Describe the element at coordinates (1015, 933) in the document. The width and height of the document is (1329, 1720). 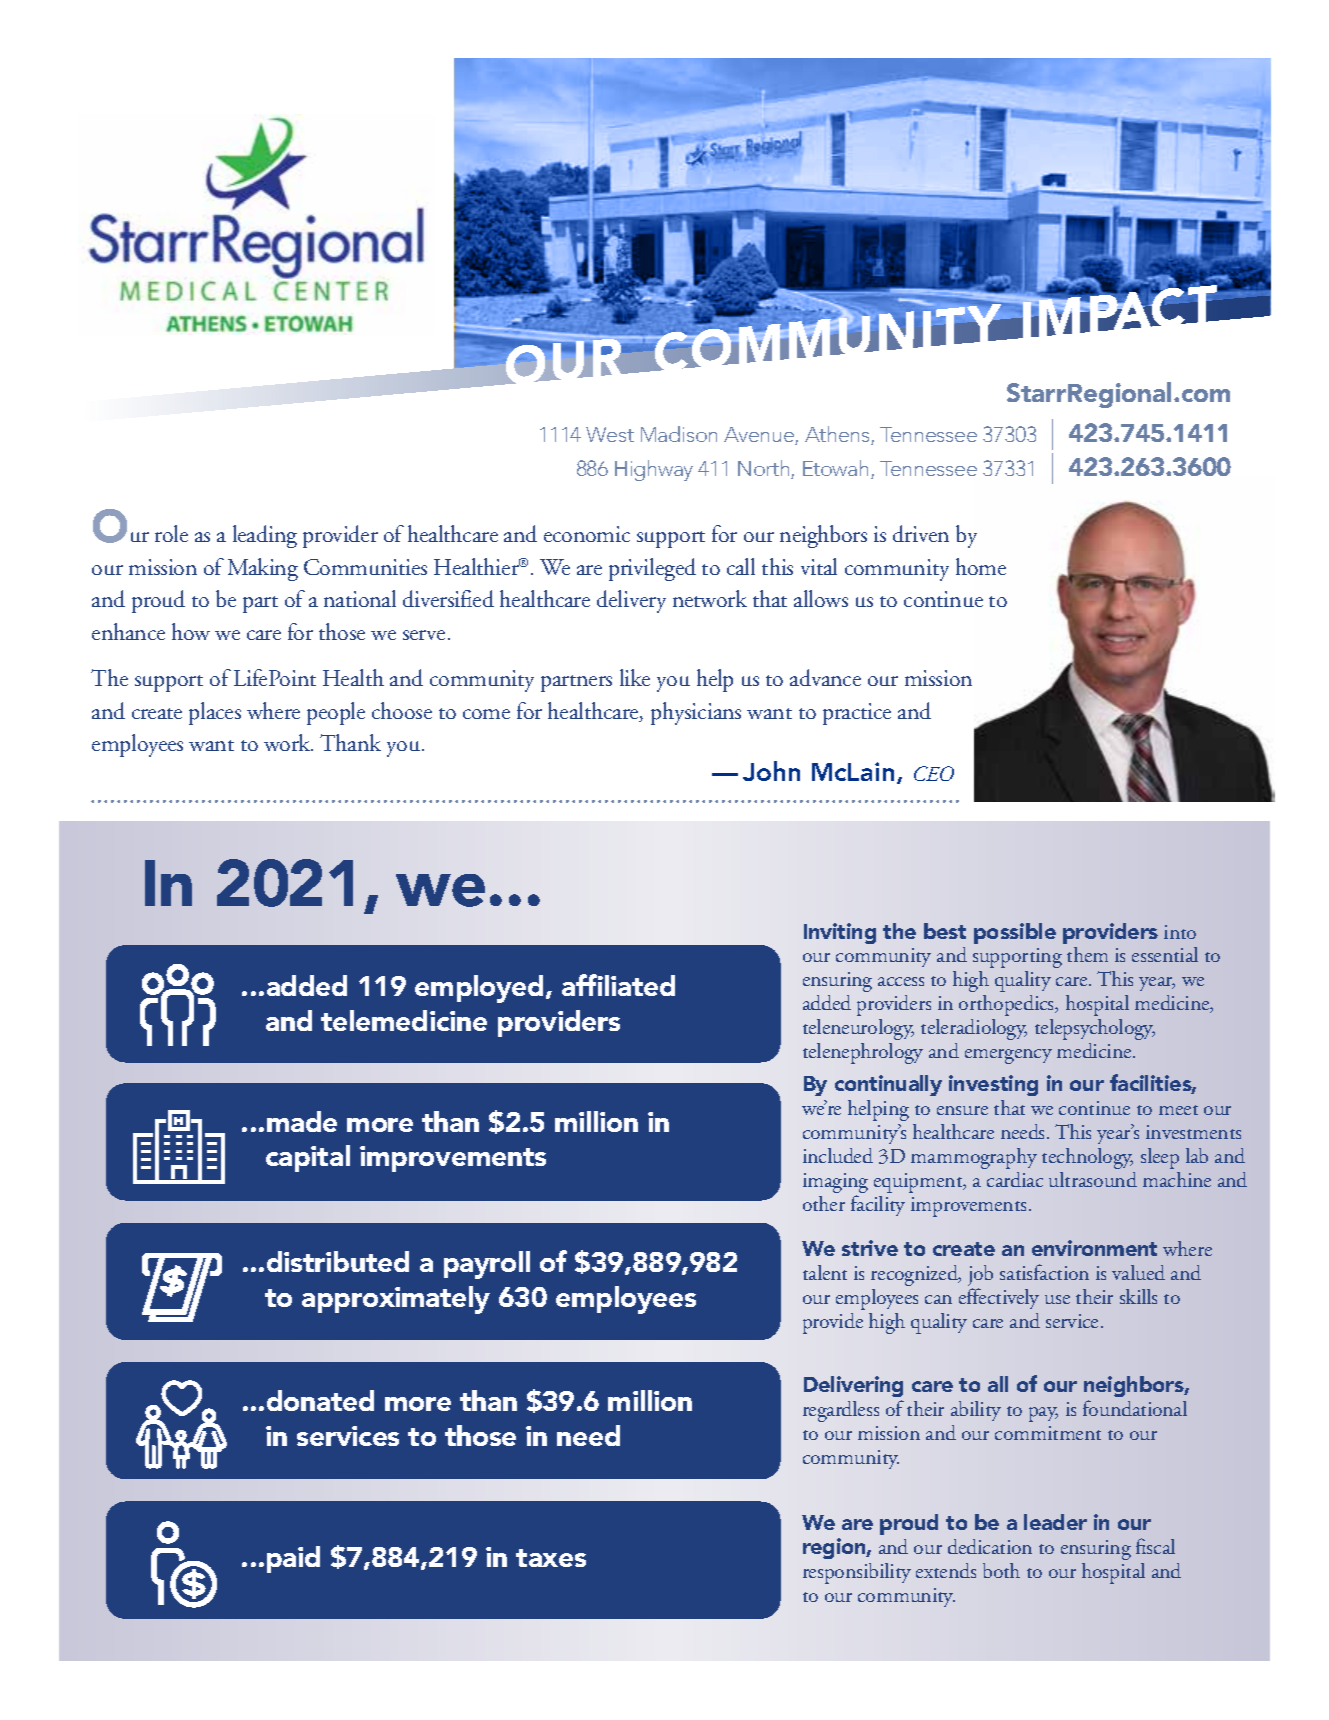
I see `possible` at that location.
